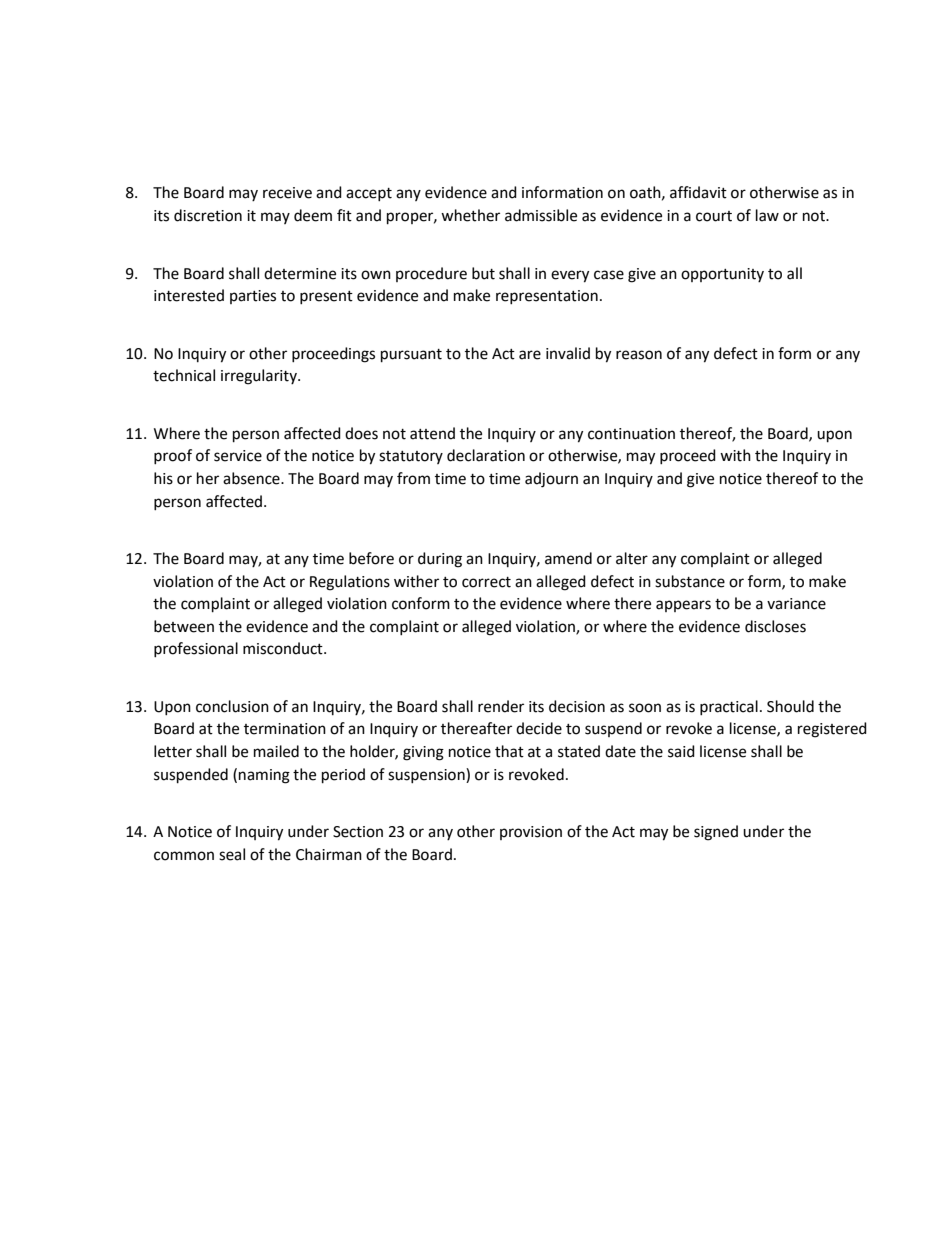 Image resolution: width=952 pixels, height=1233 pixels. I want to click on signed, so click(716, 833).
